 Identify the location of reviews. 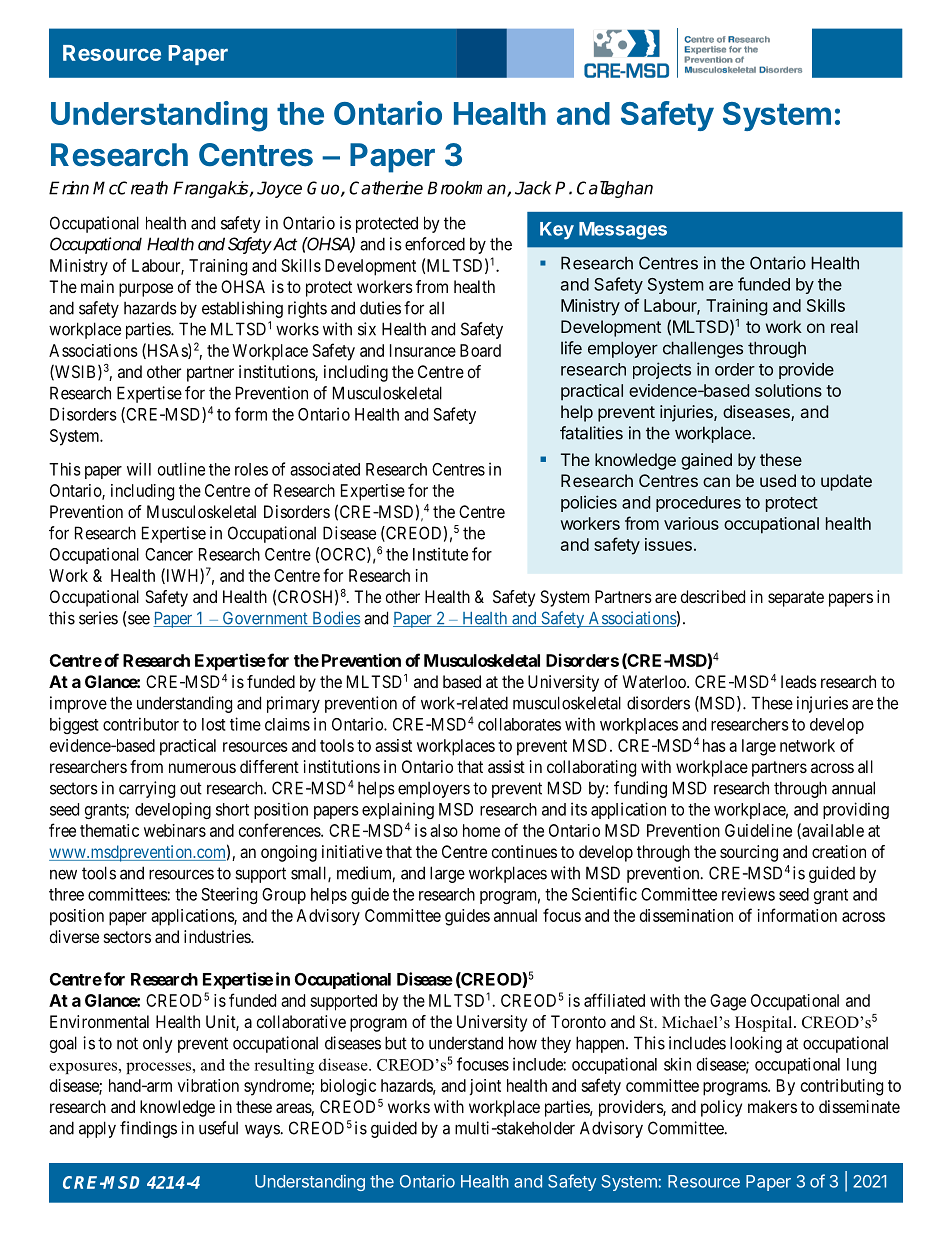
(748, 894).
